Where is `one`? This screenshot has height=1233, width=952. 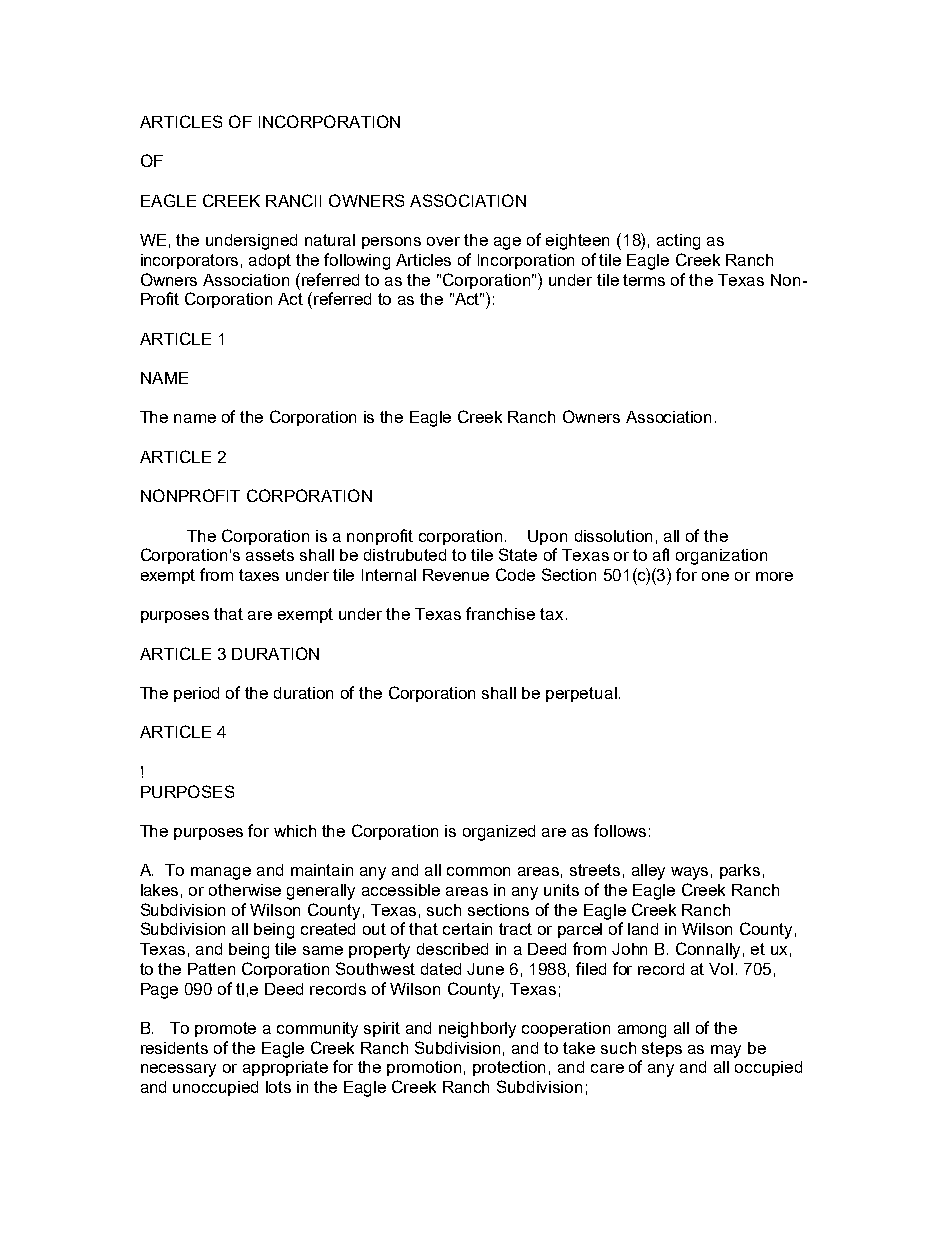 one is located at coordinates (715, 576).
